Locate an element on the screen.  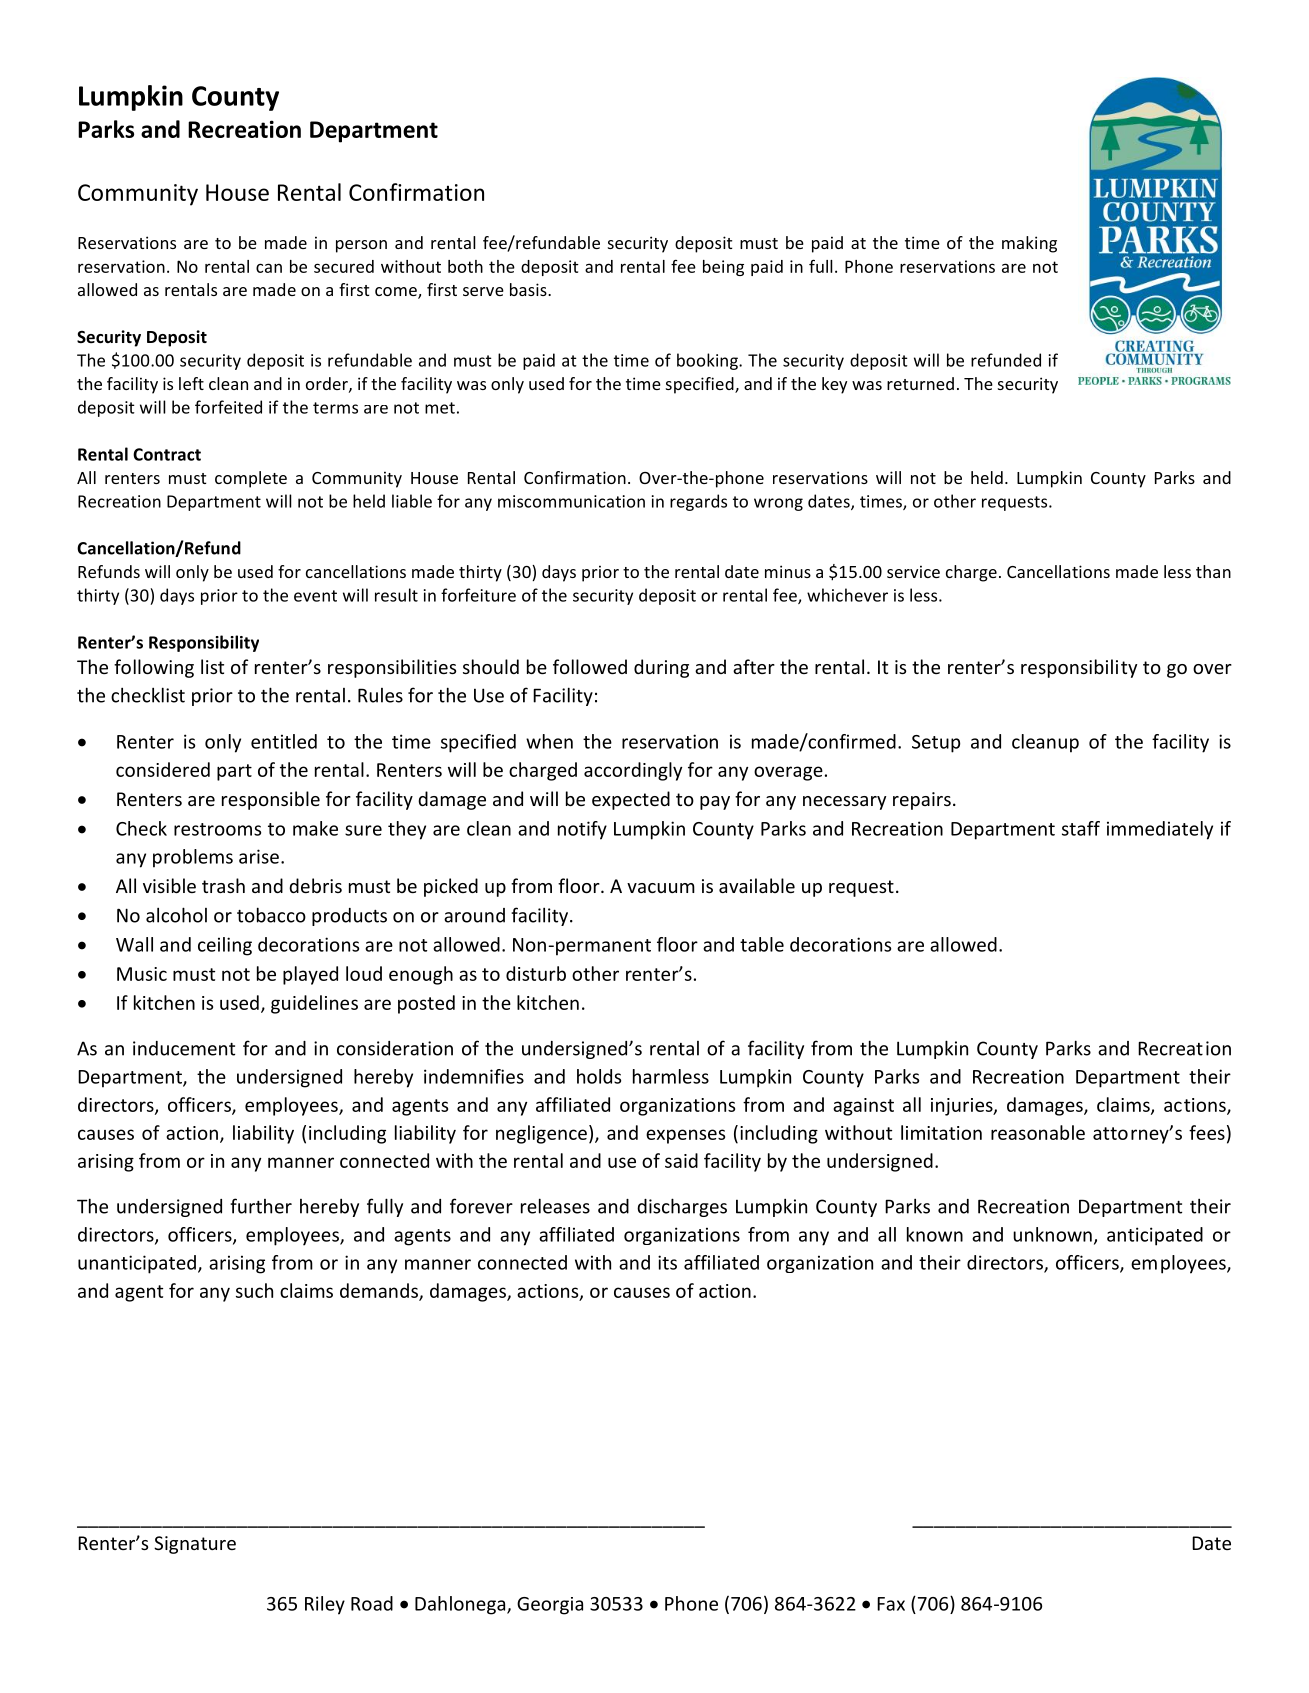
Fax is located at coordinates (891, 1604).
